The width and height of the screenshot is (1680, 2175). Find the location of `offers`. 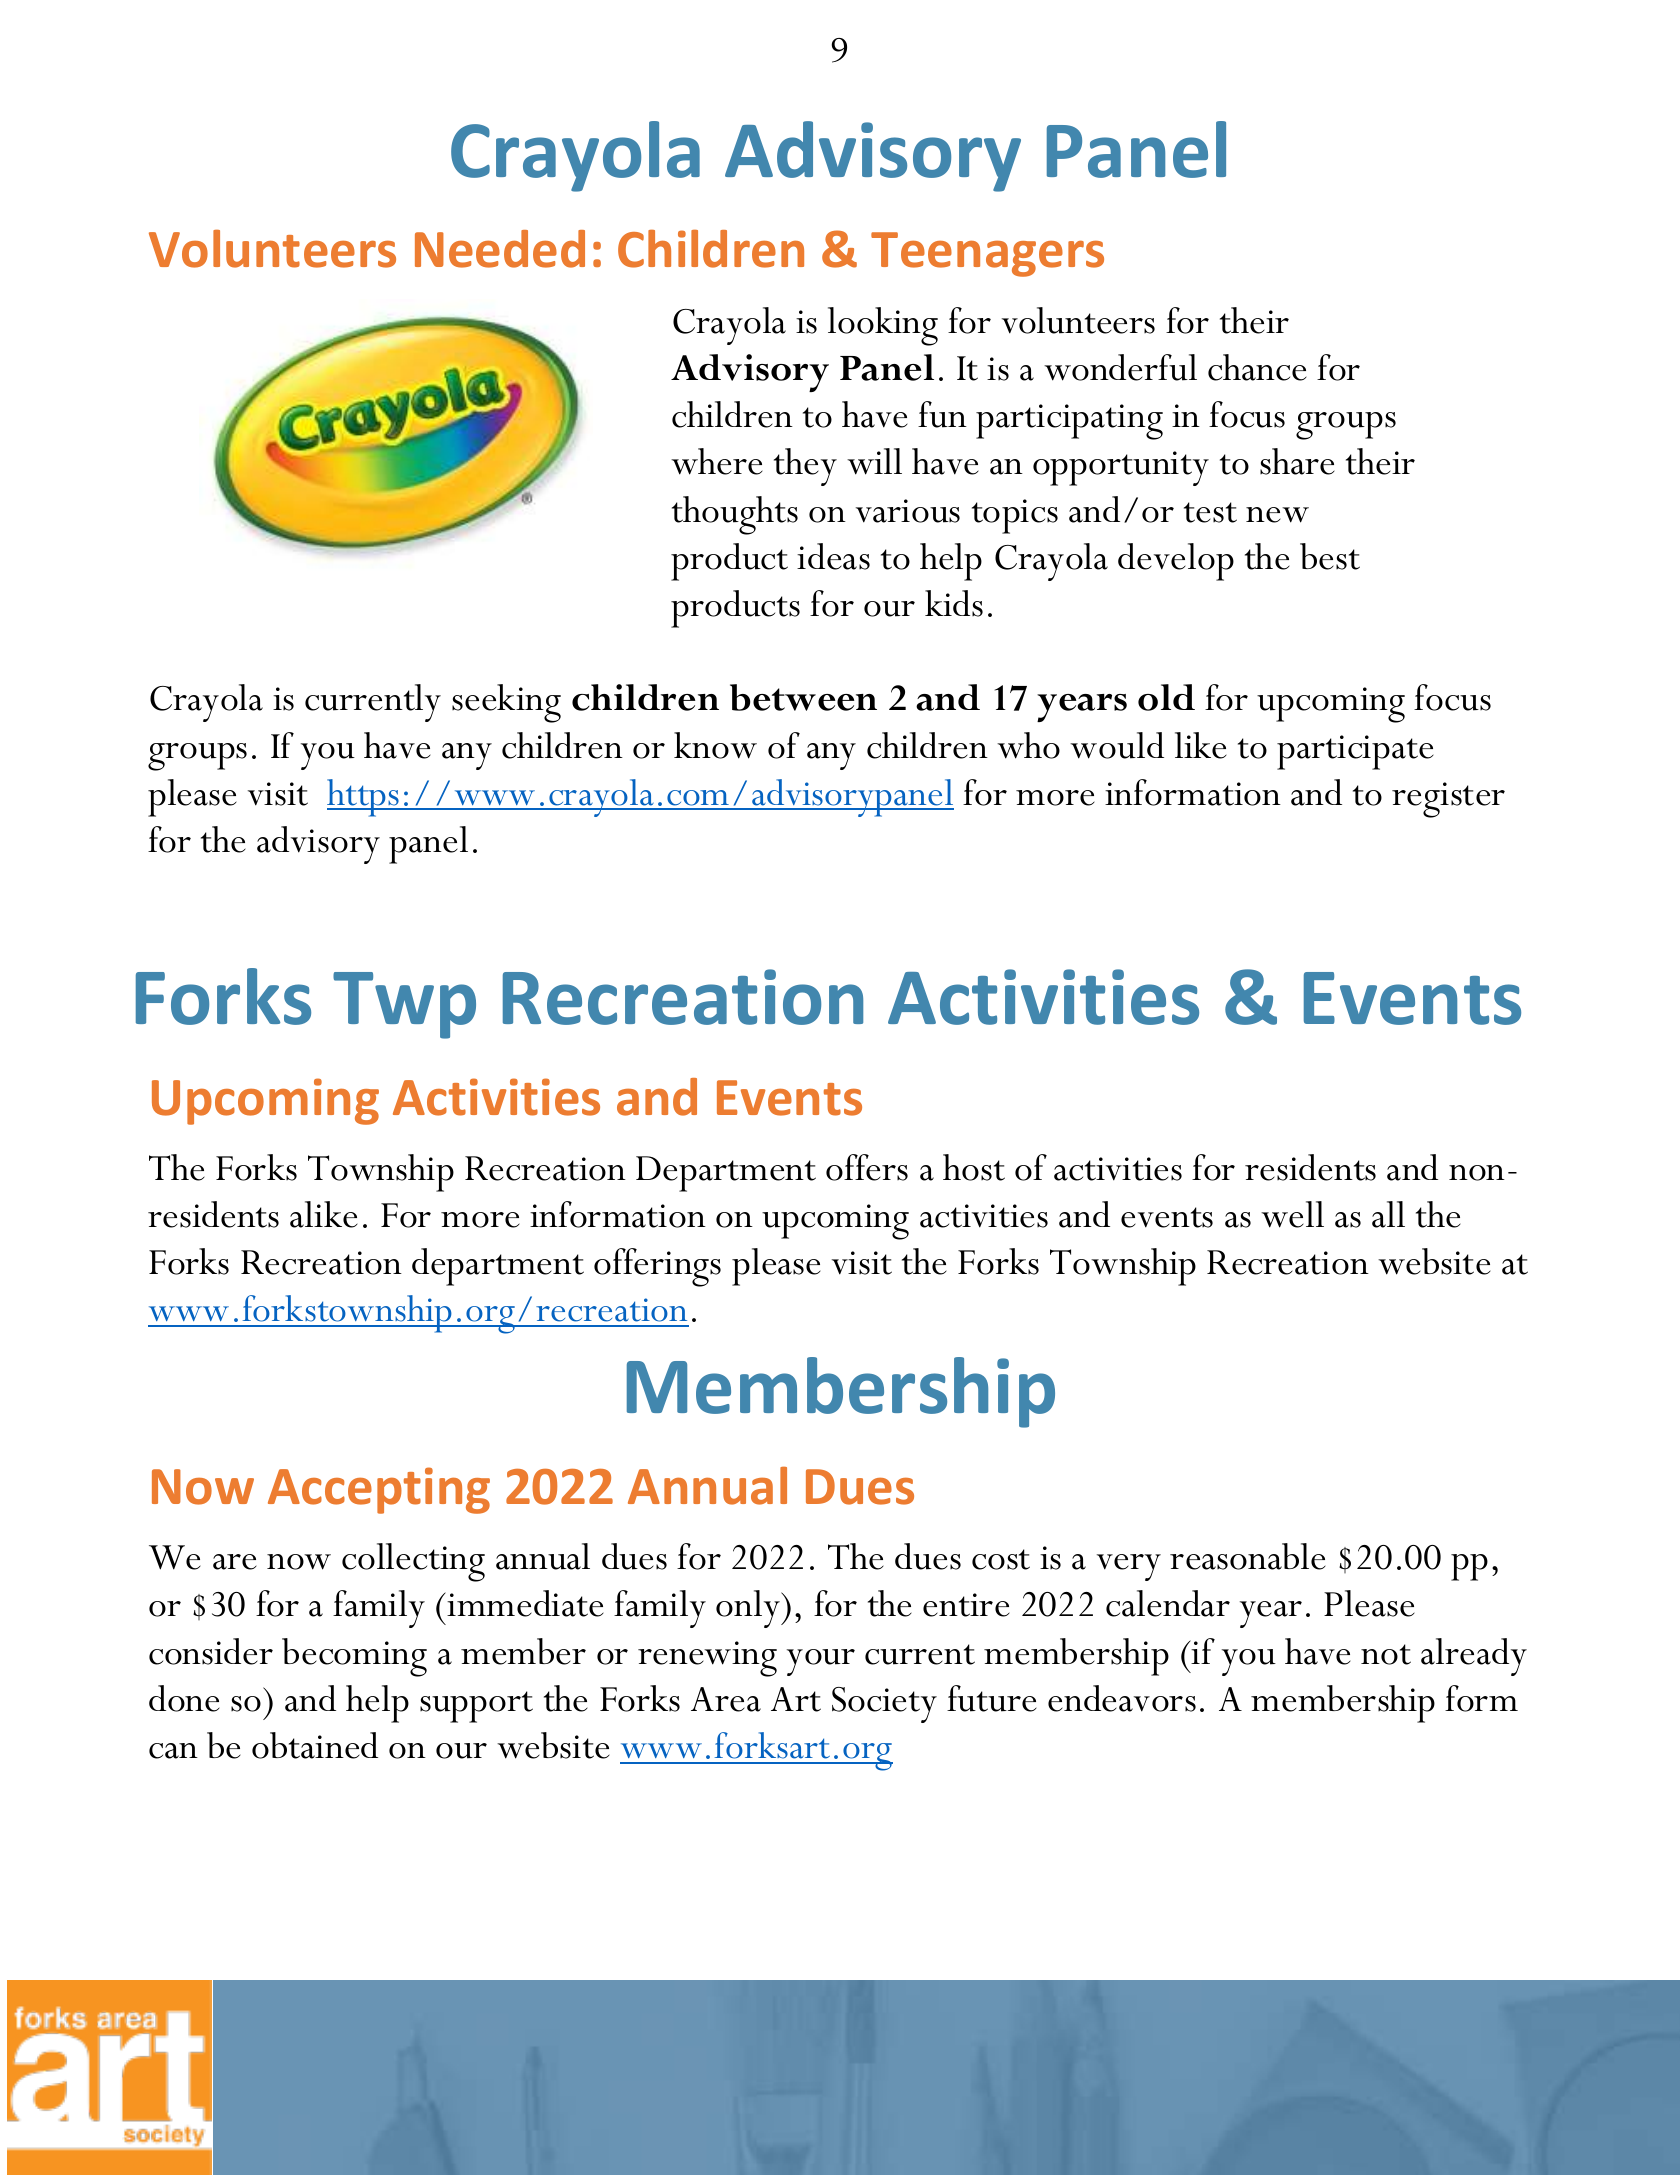

offers is located at coordinates (867, 1167).
